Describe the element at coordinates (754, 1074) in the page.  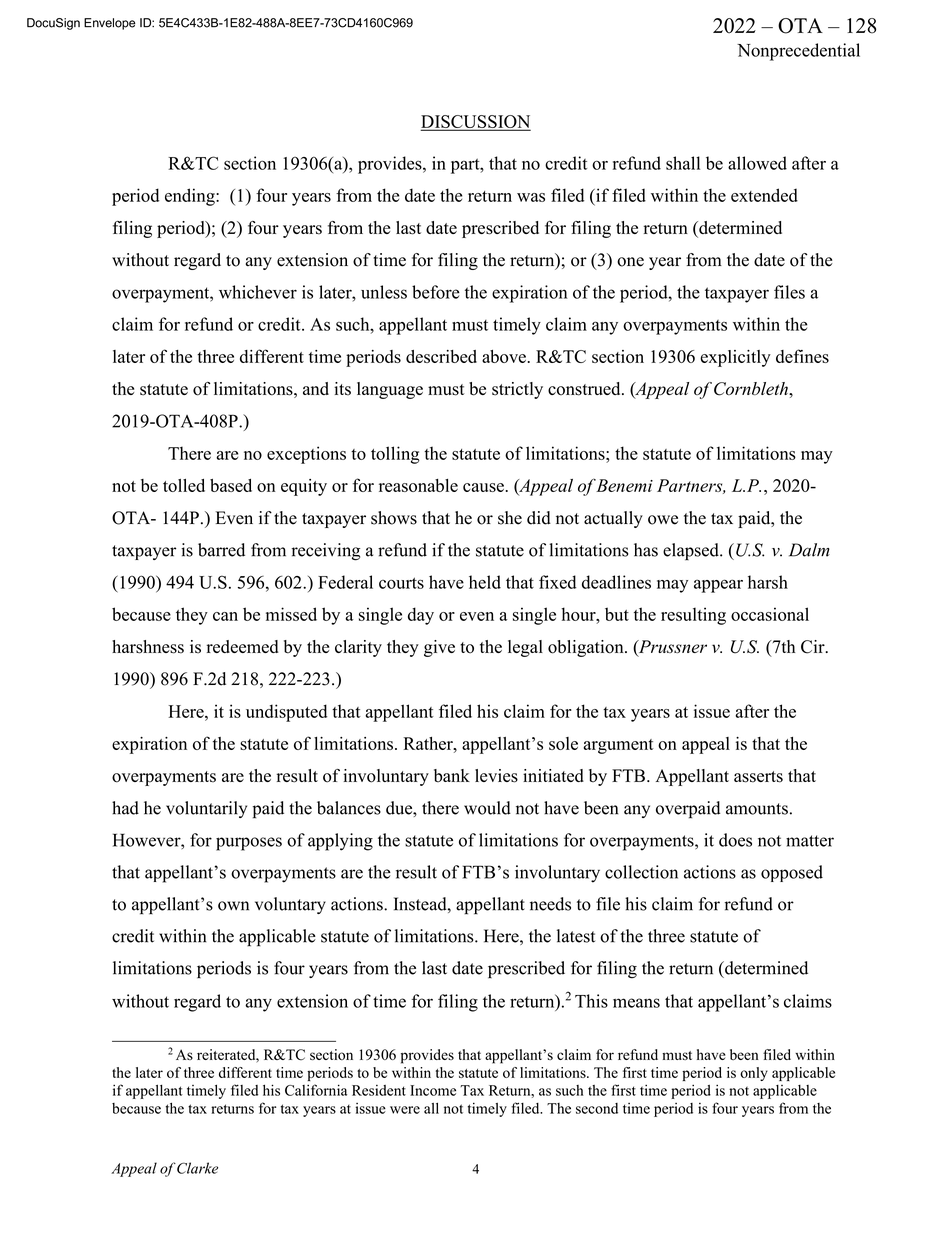
I see `only` at that location.
